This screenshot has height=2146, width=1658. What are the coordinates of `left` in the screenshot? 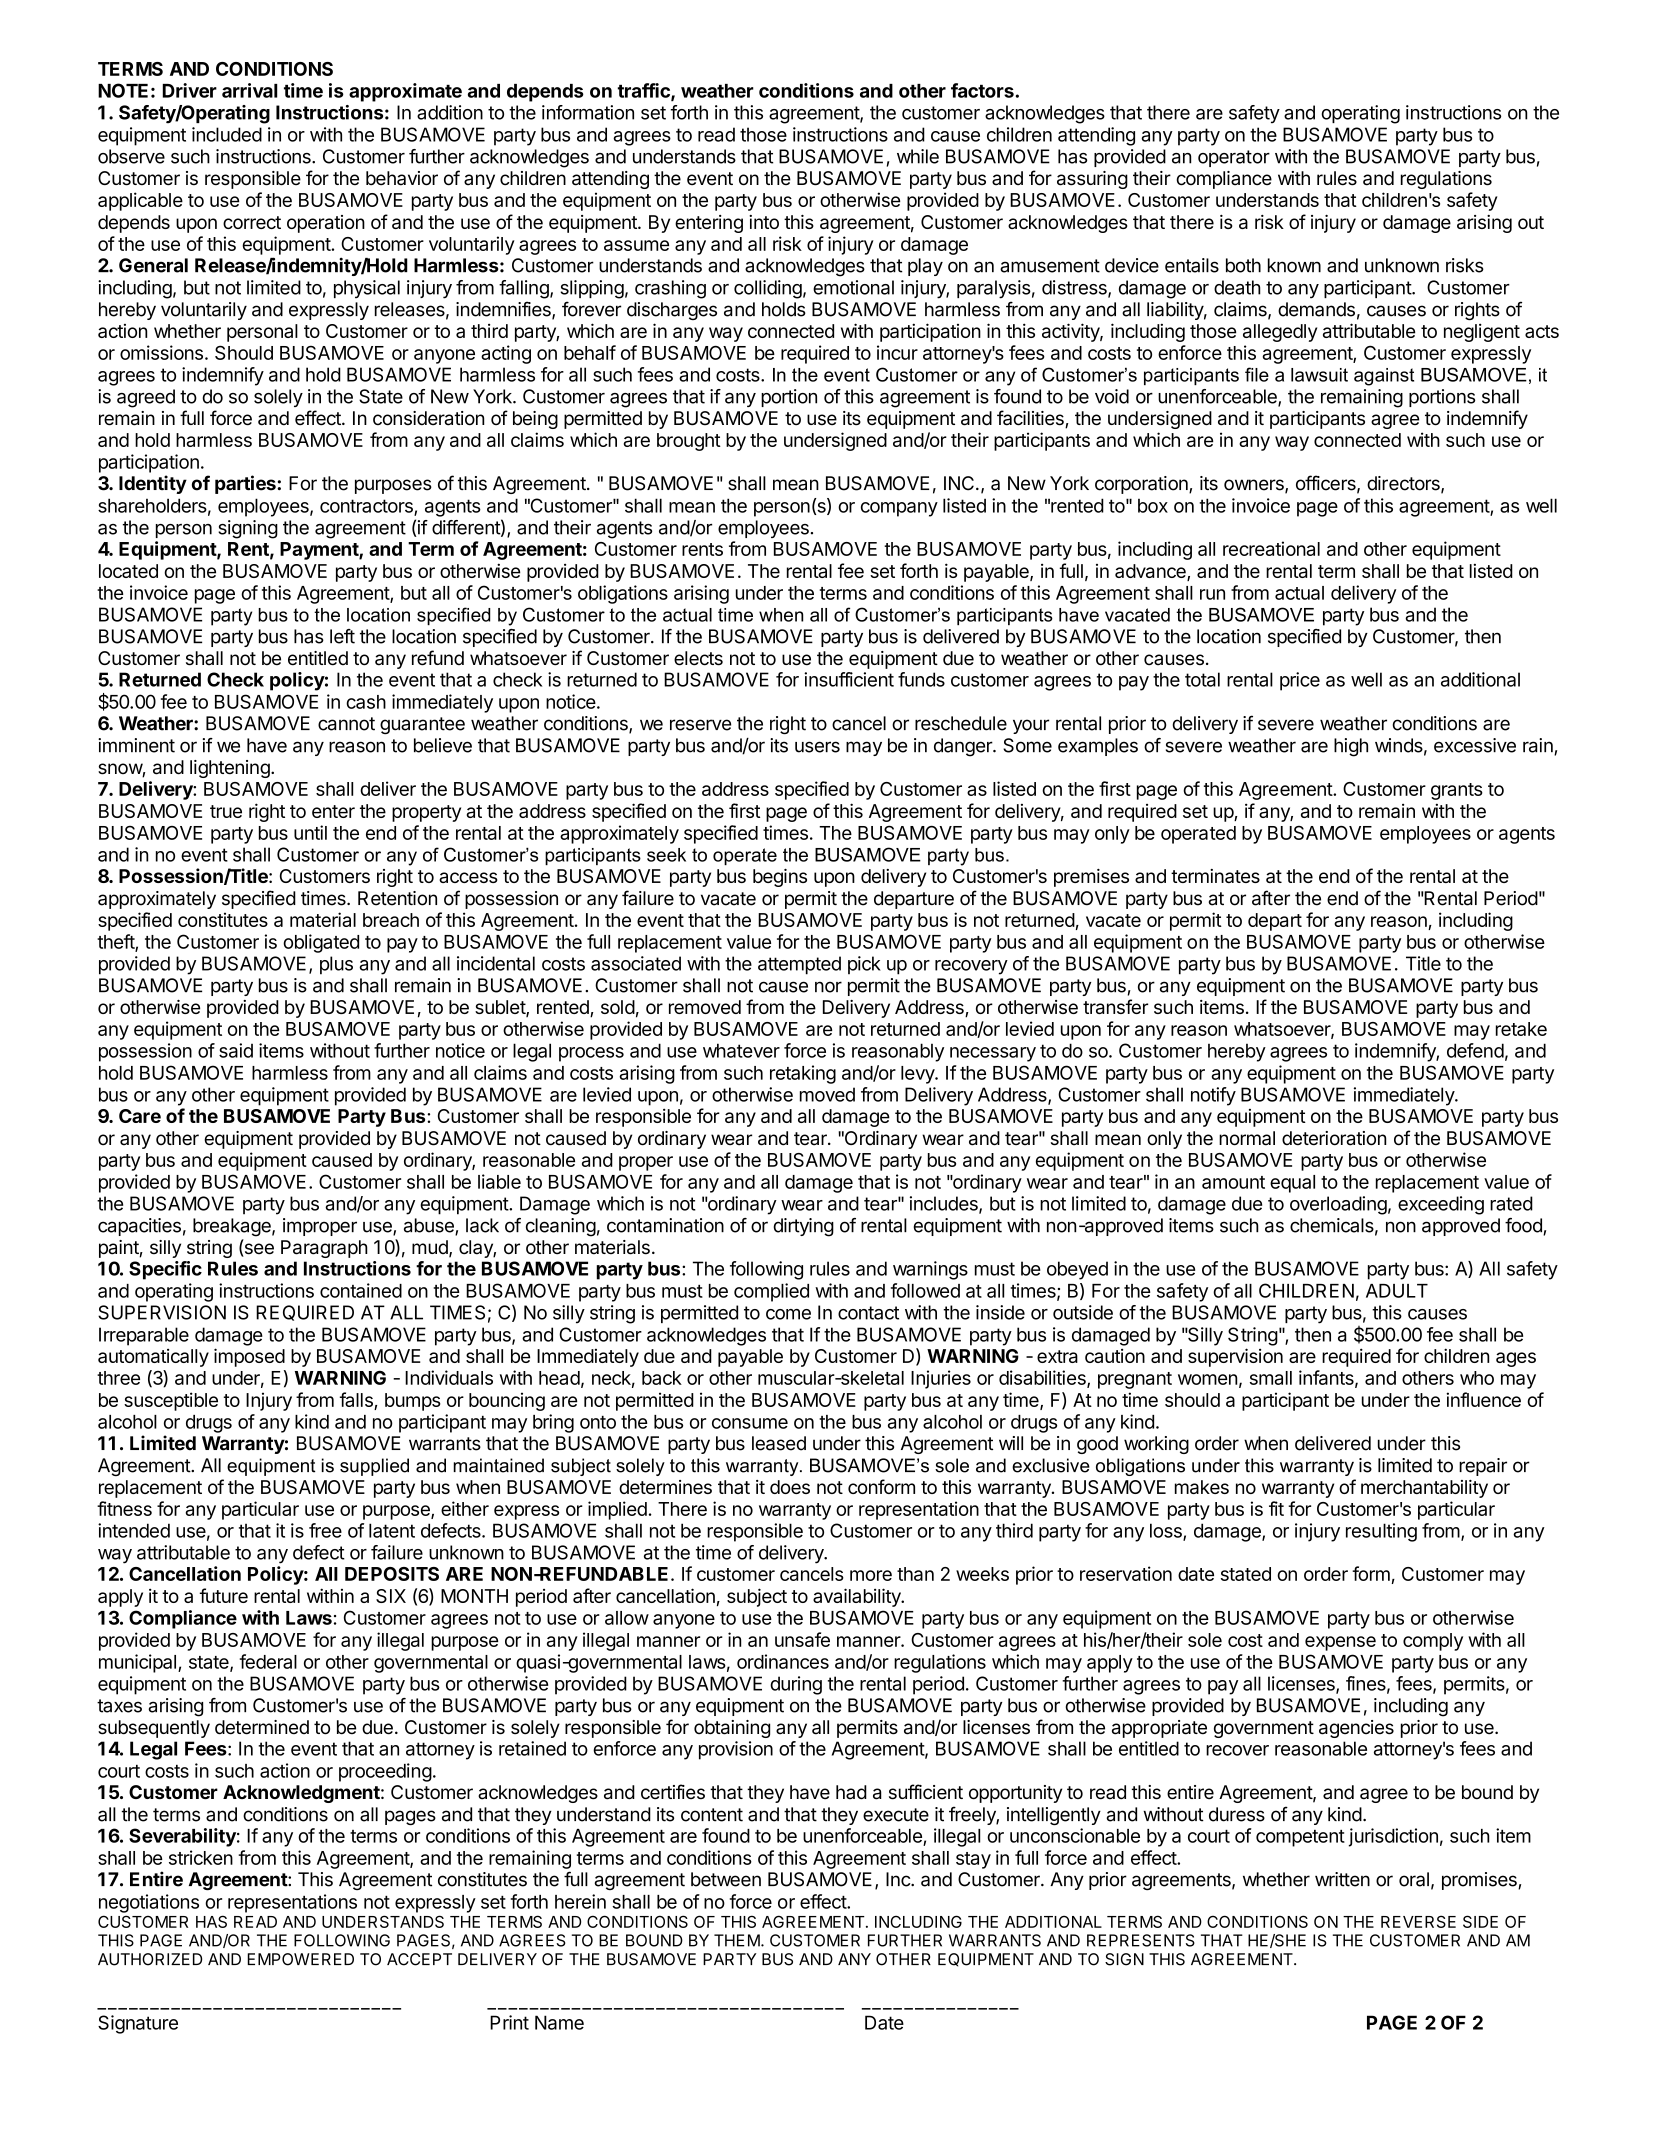 It's located at (342, 636).
